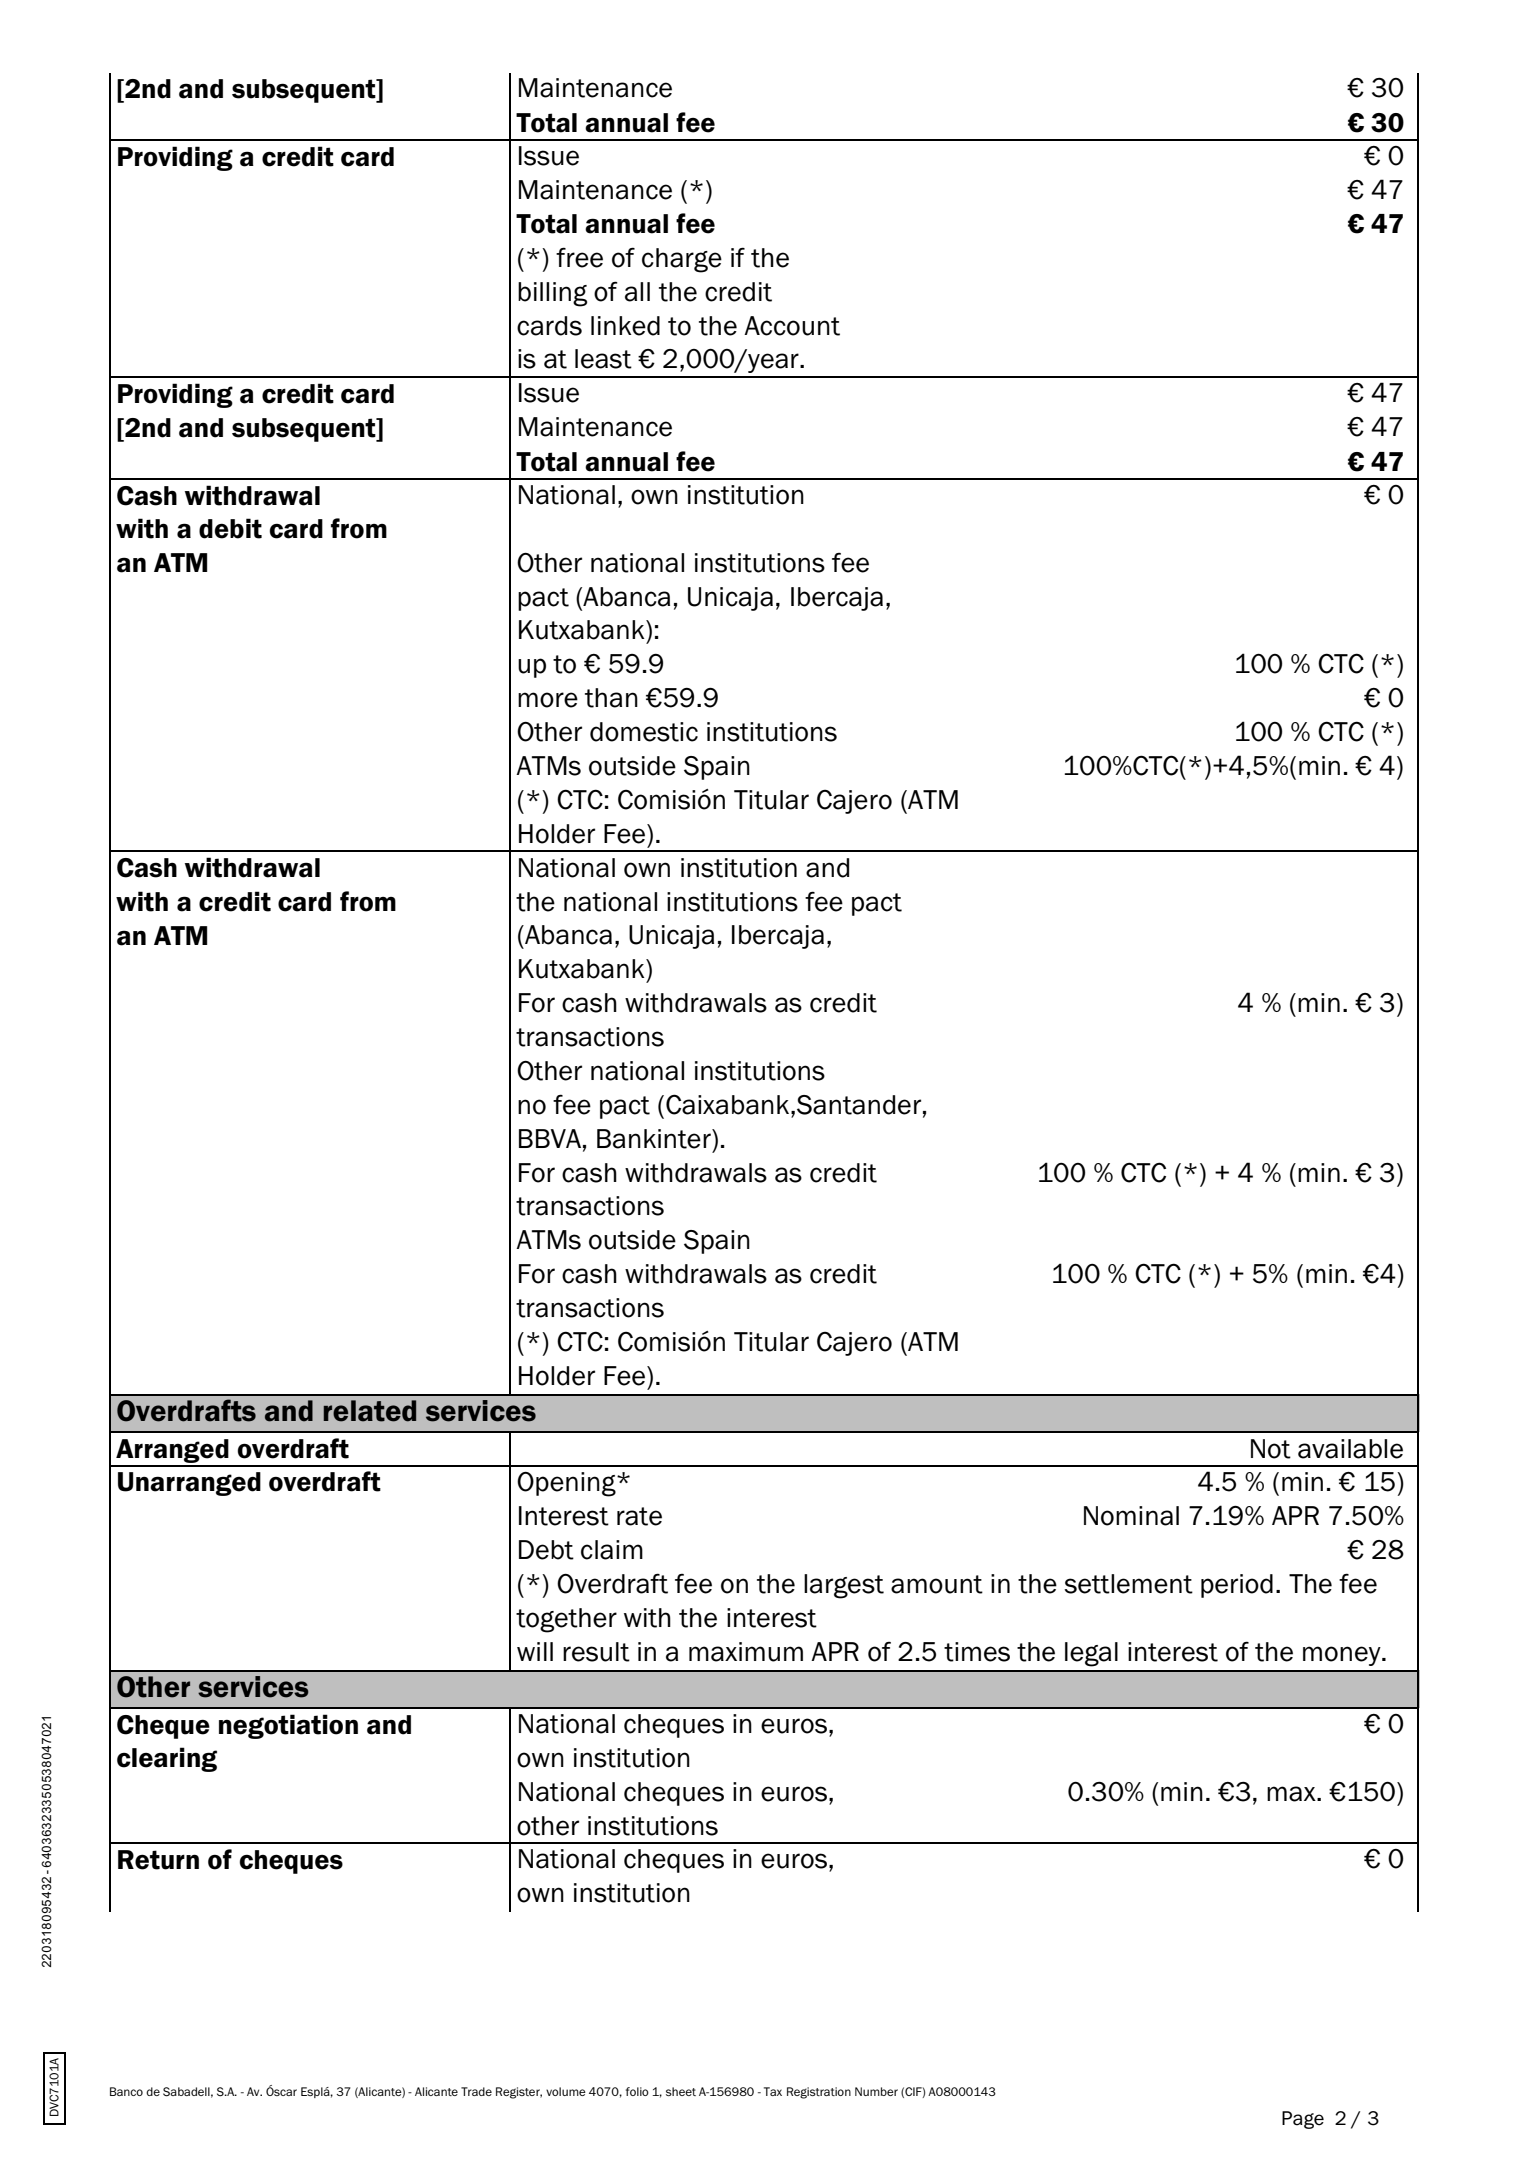 The width and height of the screenshot is (1528, 2161). I want to click on Banco, so click(126, 2091).
